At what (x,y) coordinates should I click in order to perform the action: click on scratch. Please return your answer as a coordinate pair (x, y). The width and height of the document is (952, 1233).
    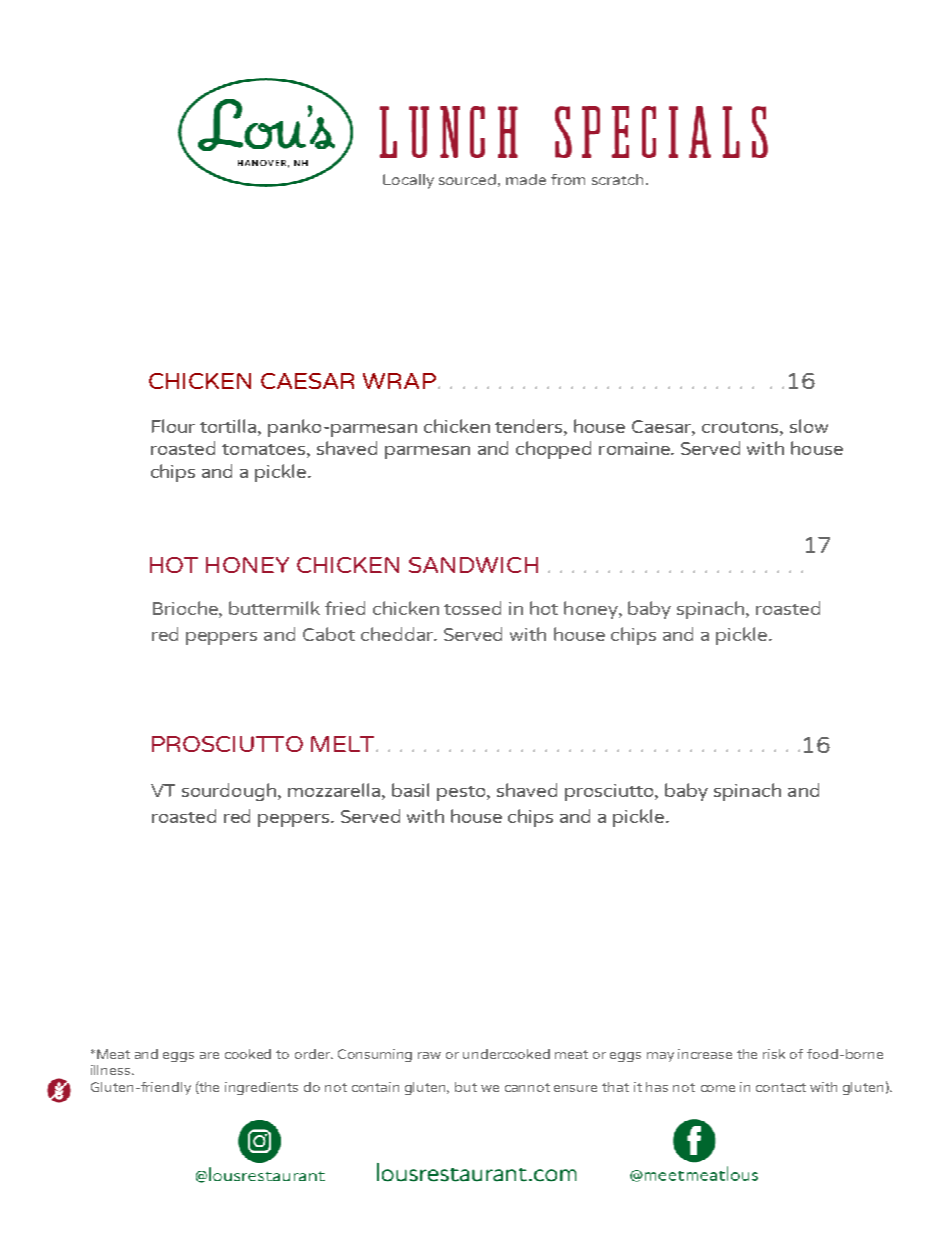
    Looking at the image, I should click on (619, 179).
